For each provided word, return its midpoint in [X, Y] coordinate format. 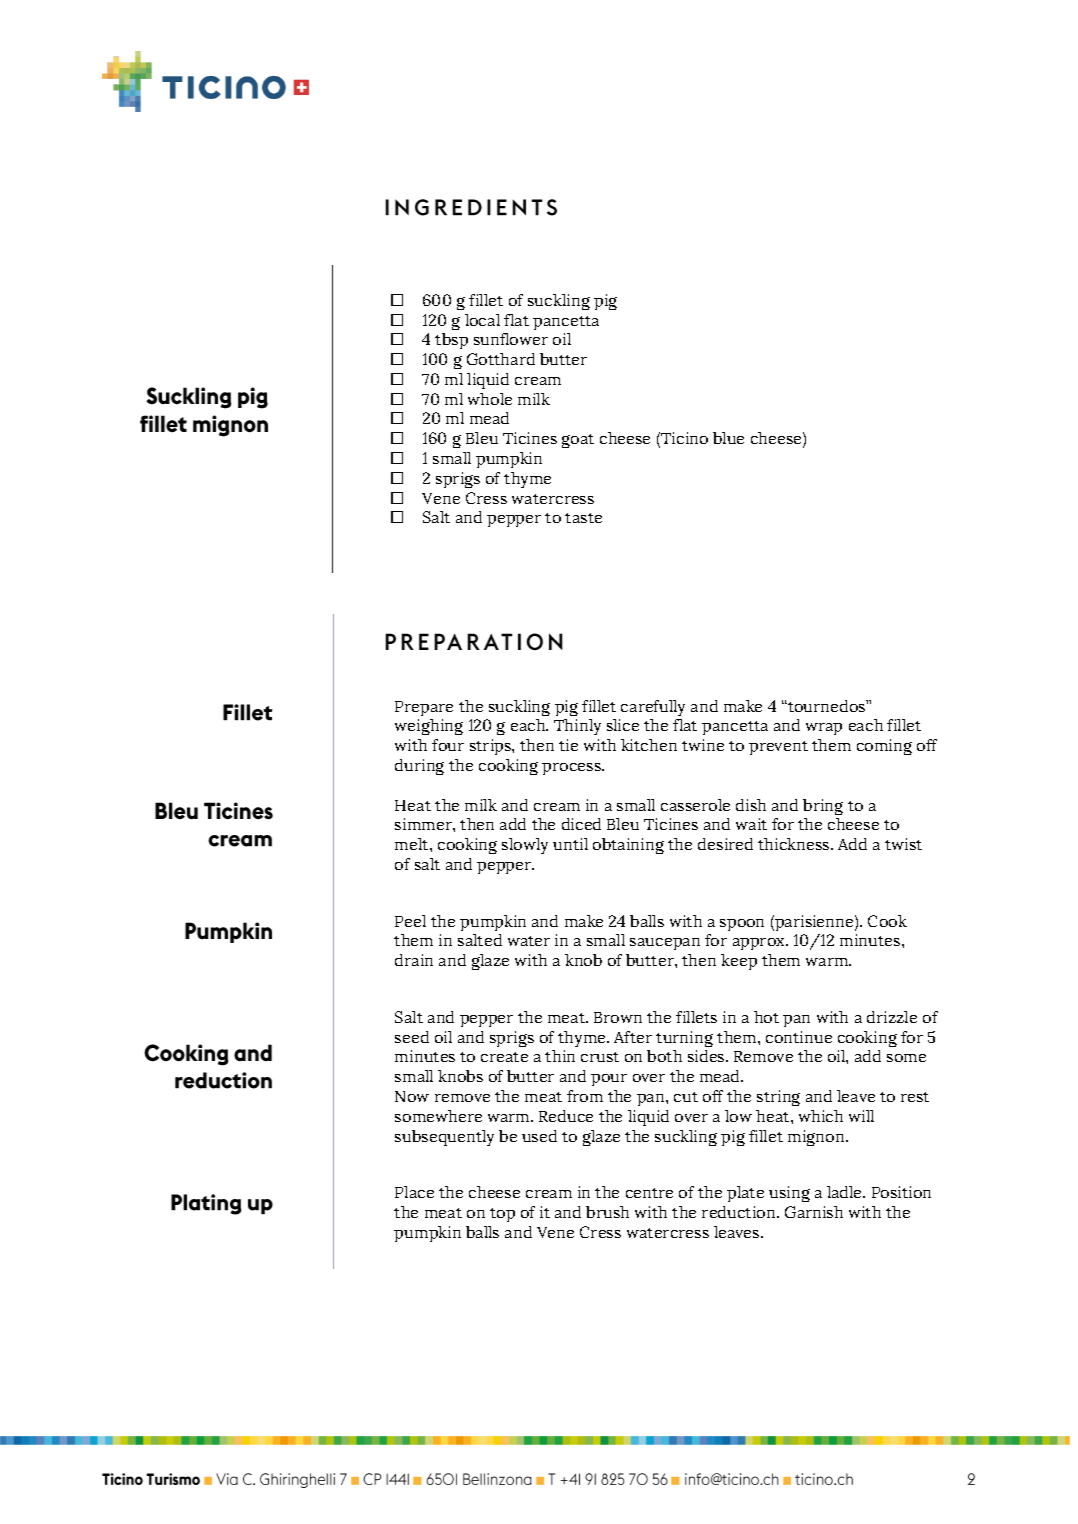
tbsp [451, 341]
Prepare [424, 708]
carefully [653, 708]
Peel [410, 921]
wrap [824, 729]
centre [649, 1193]
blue [728, 438]
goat [578, 441]
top [502, 1215]
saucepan [665, 944]
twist [903, 844]
